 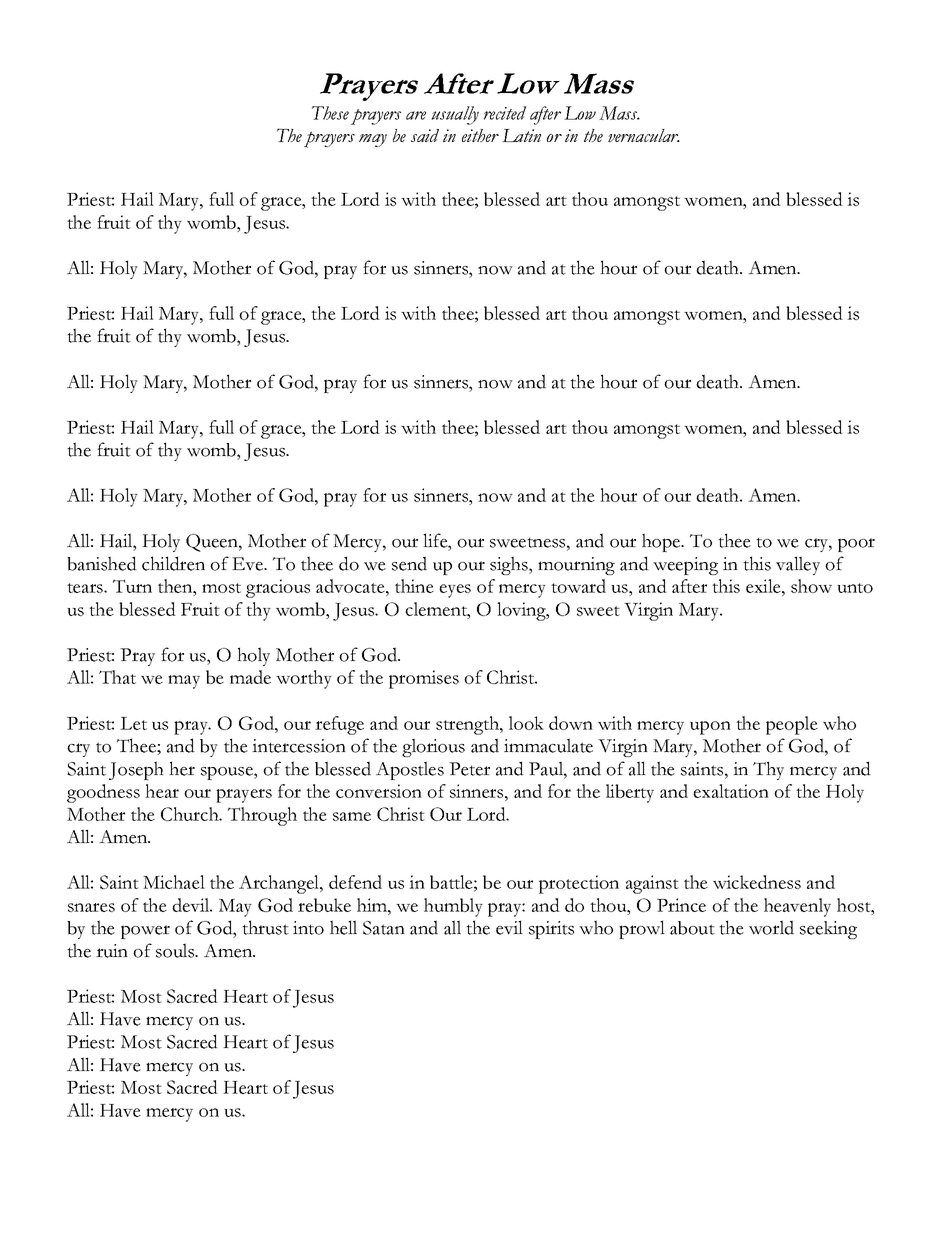 I want to click on promises, so click(x=424, y=679).
